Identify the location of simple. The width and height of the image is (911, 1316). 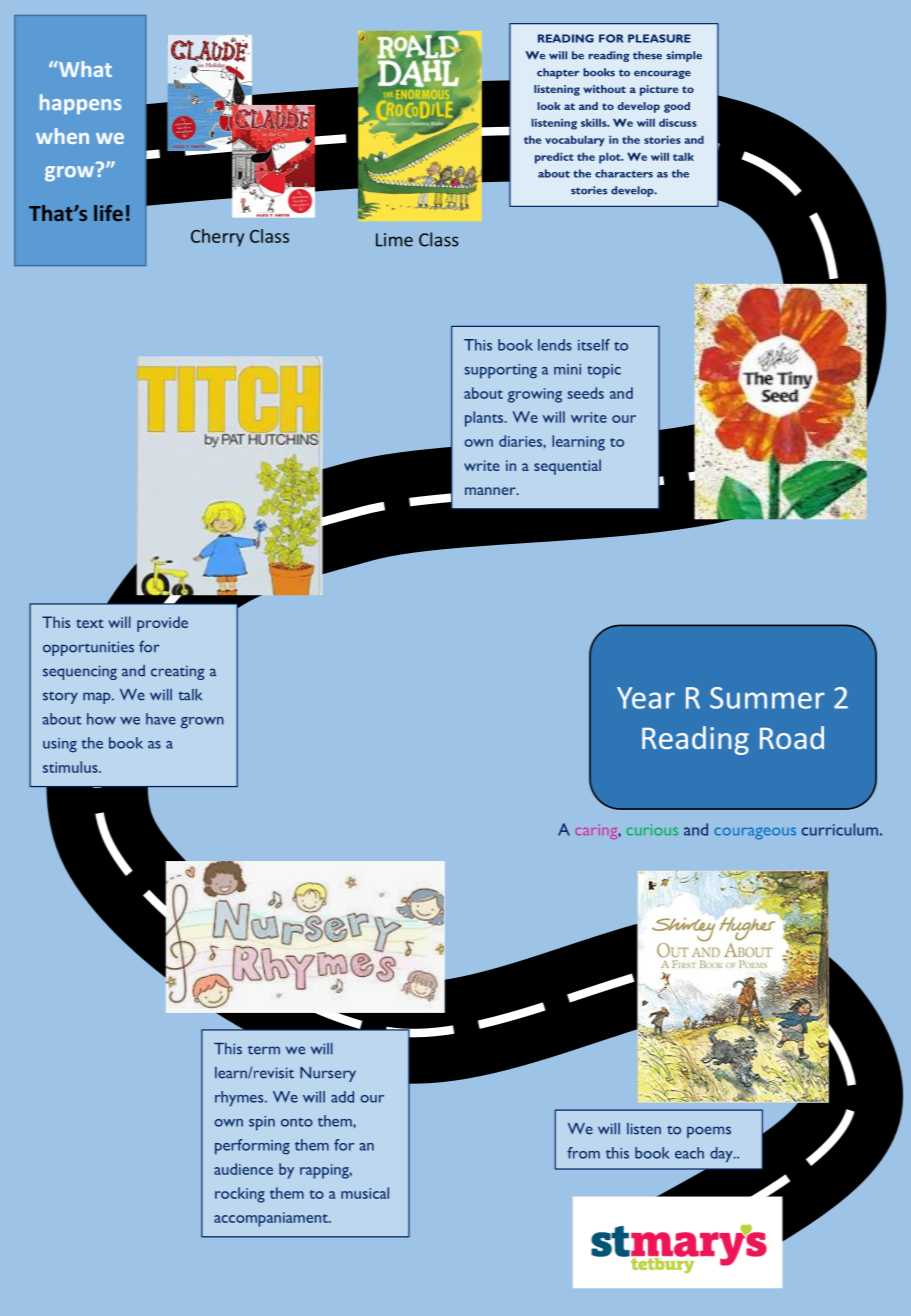
(684, 56).
